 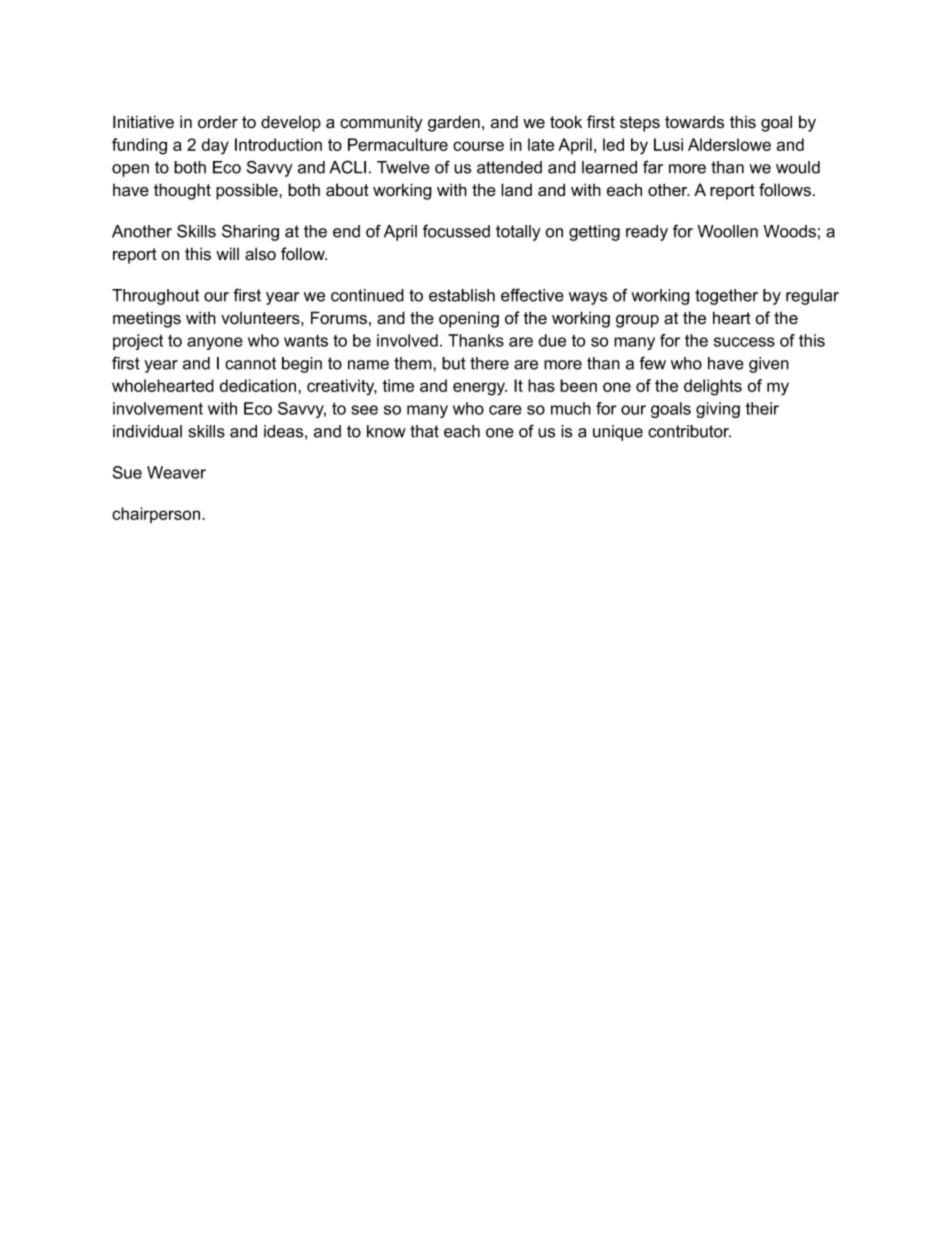 What do you see at coordinates (182, 191) in the screenshot?
I see `thought` at bounding box center [182, 191].
